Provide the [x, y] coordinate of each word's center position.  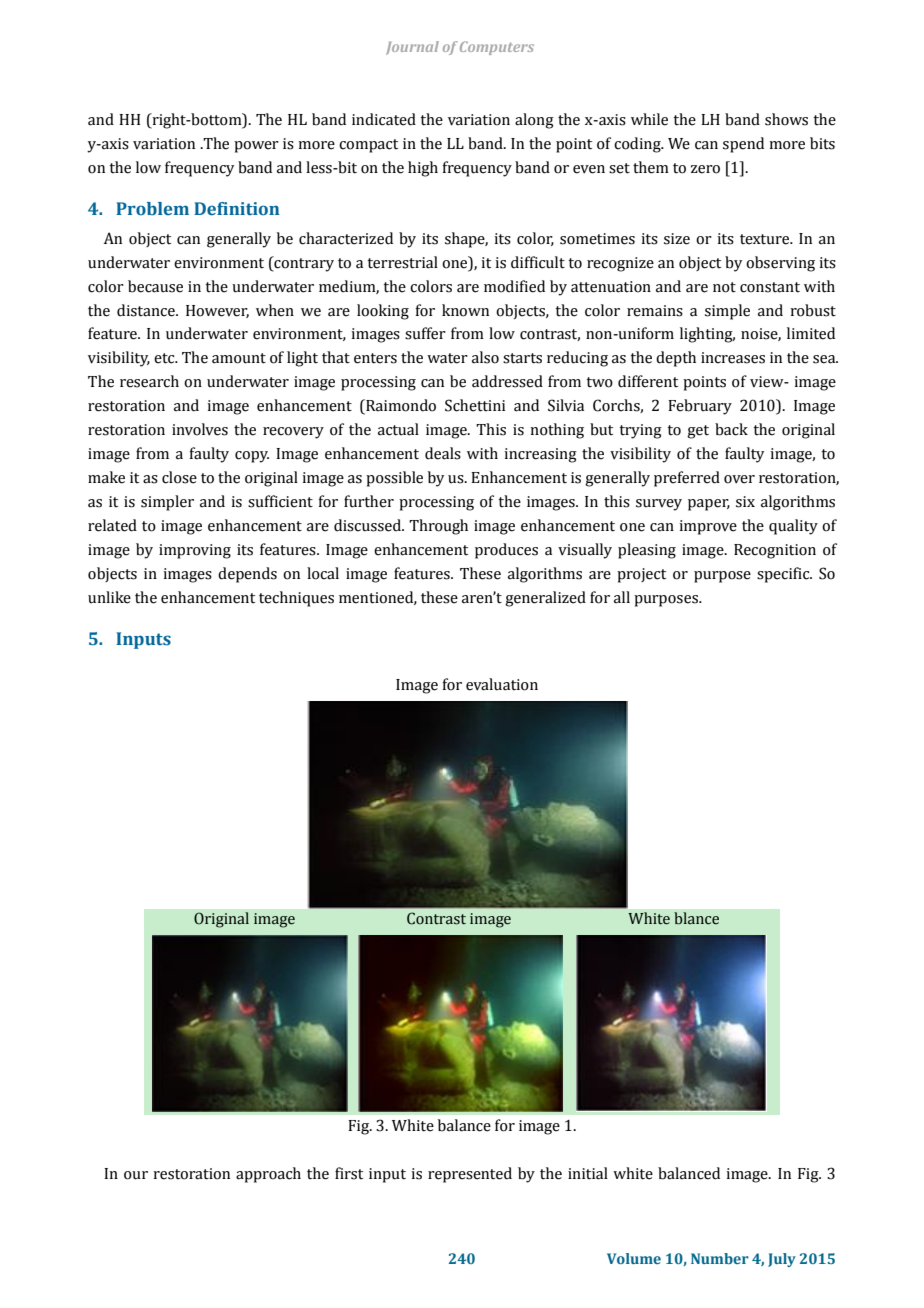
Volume [634, 1258]
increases [733, 358]
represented [470, 1175]
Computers [497, 48]
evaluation [502, 684]
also [485, 357]
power [256, 147]
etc [165, 358]
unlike [109, 597]
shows [786, 119]
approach [268, 1175]
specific [784, 575]
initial [588, 1173]
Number [720, 1258]
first [349, 1173]
